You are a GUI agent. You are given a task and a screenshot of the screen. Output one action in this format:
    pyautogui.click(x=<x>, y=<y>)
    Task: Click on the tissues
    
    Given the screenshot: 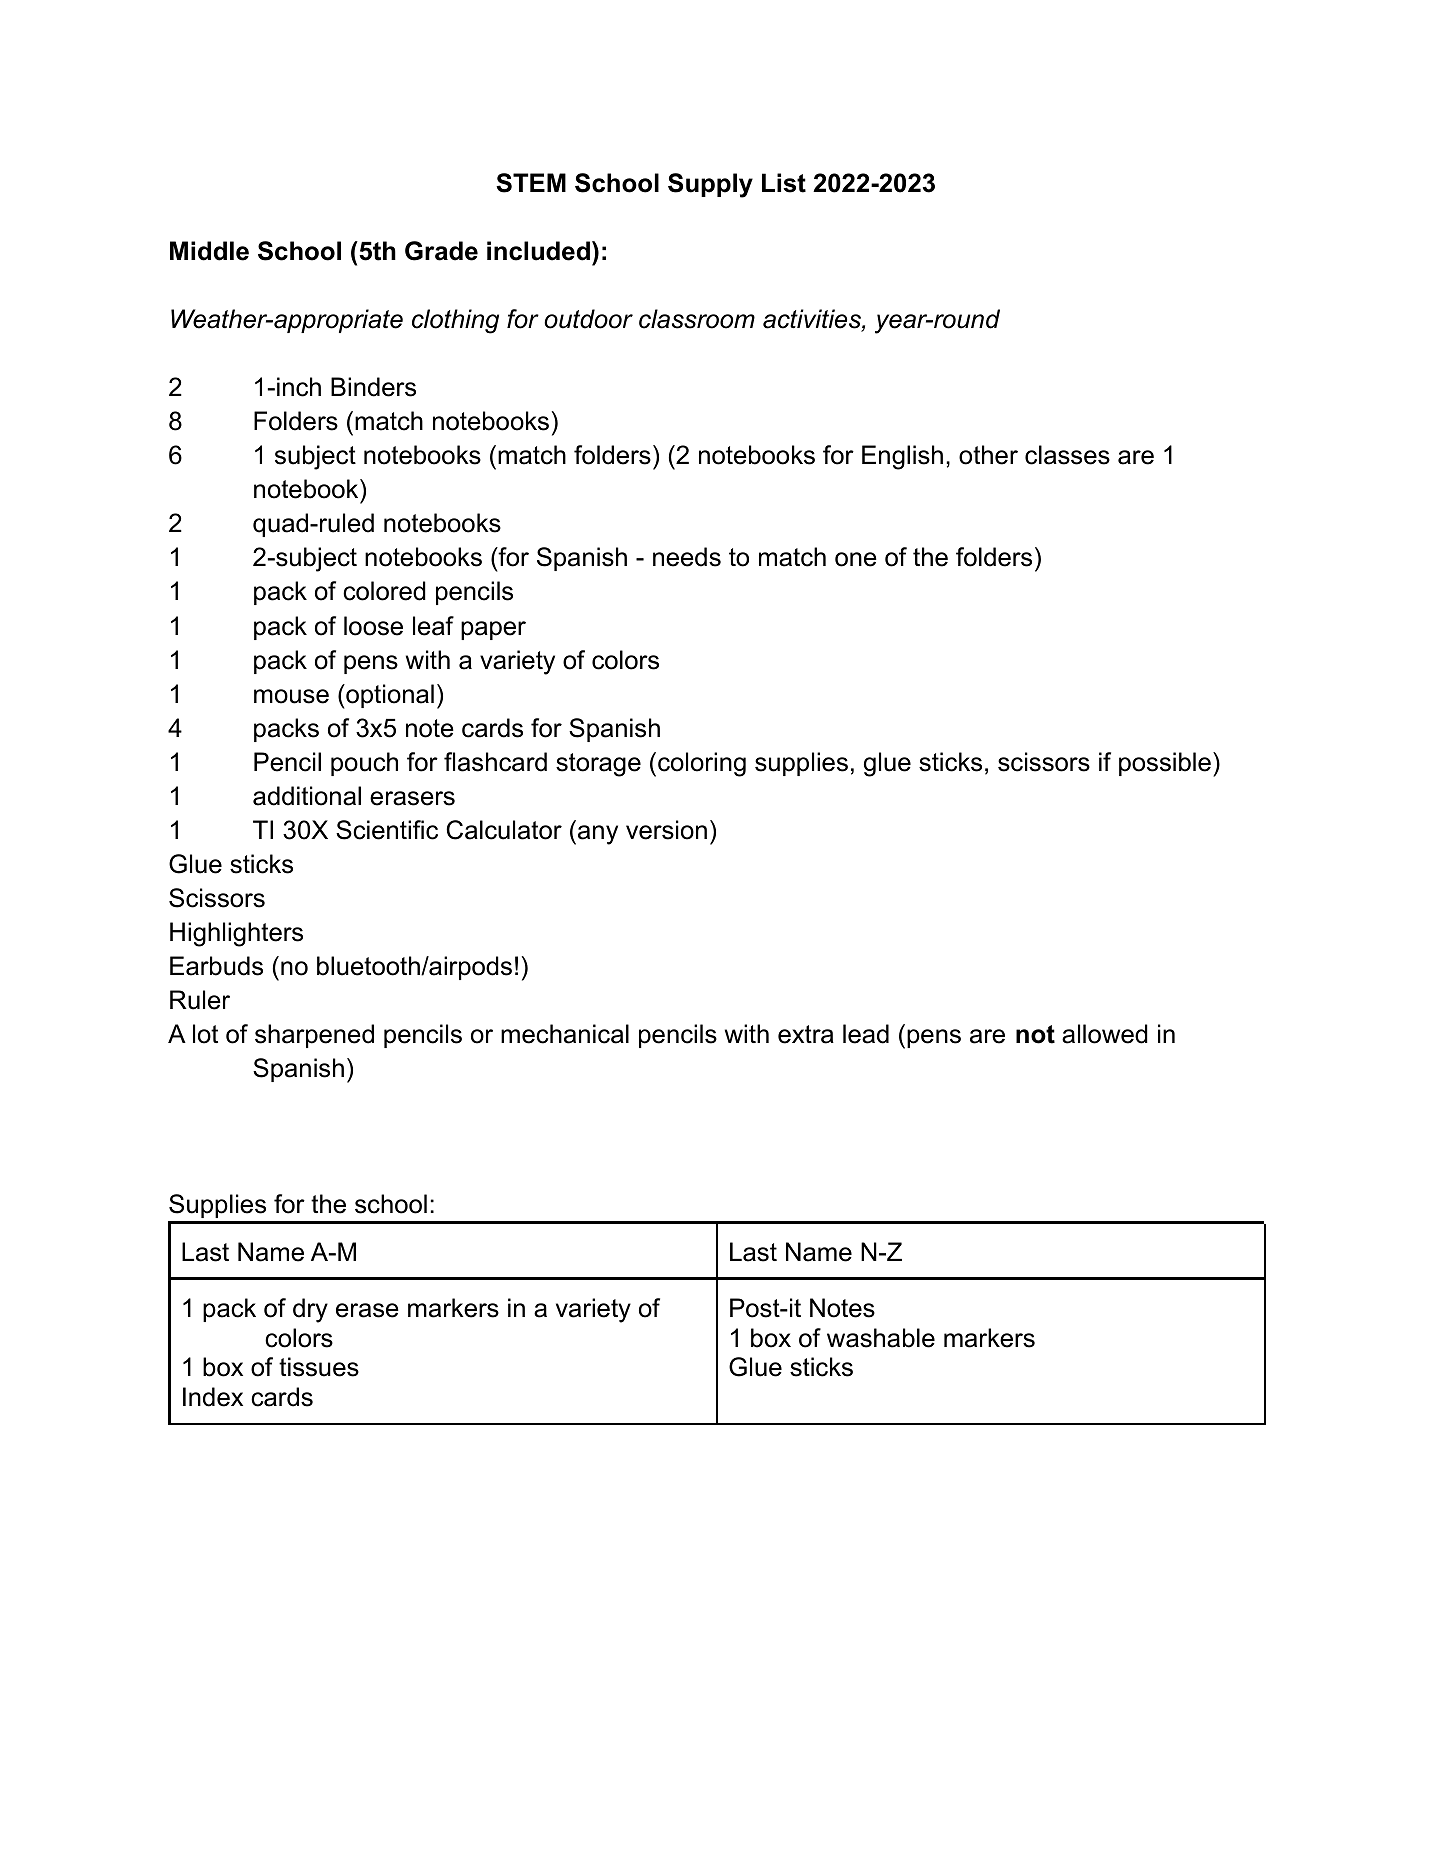 What is the action you would take?
    pyautogui.click(x=319, y=1367)
